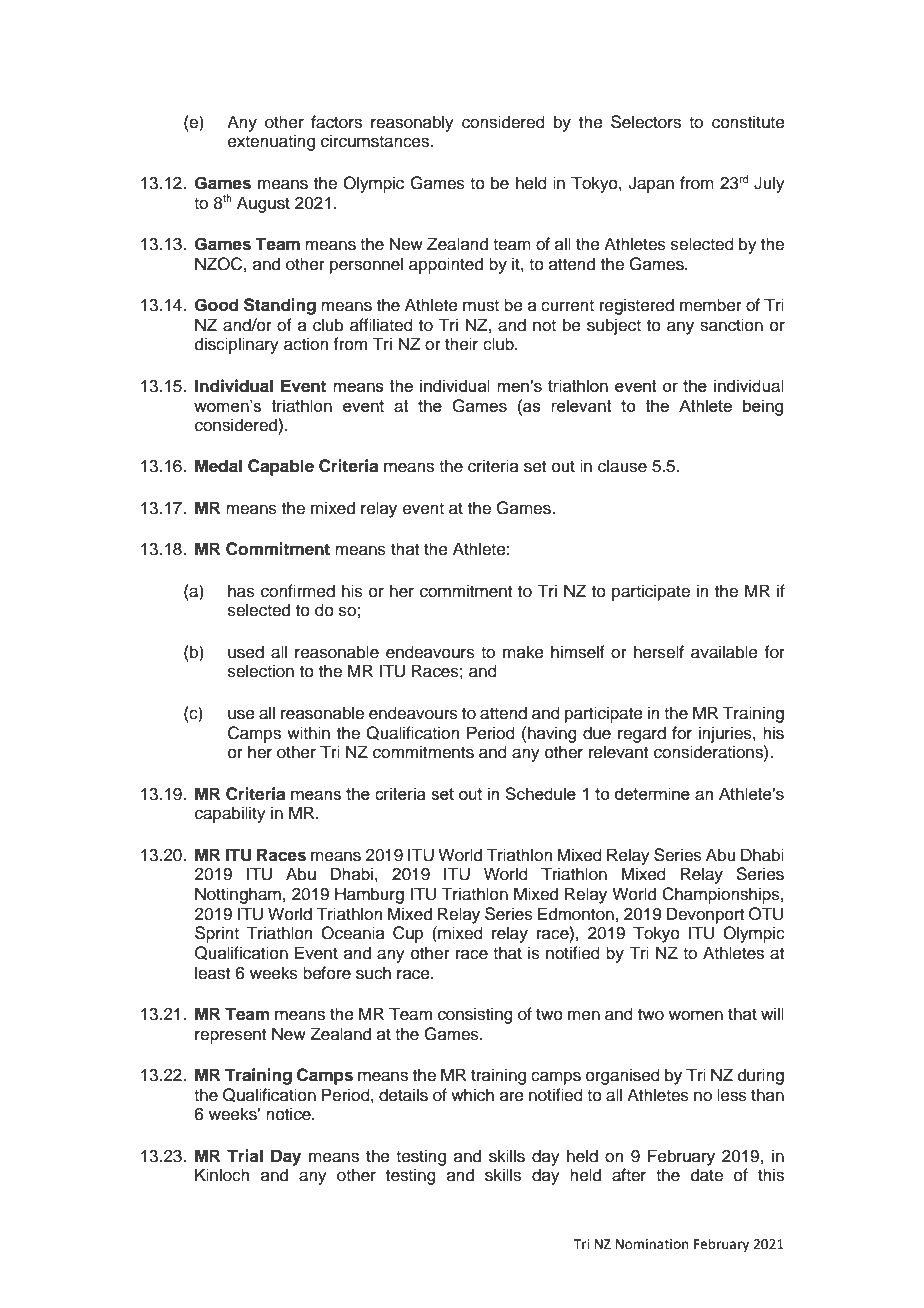 This screenshot has height=1308, width=924. Describe the element at coordinates (245, 1156) in the screenshot. I see `Trial` at that location.
